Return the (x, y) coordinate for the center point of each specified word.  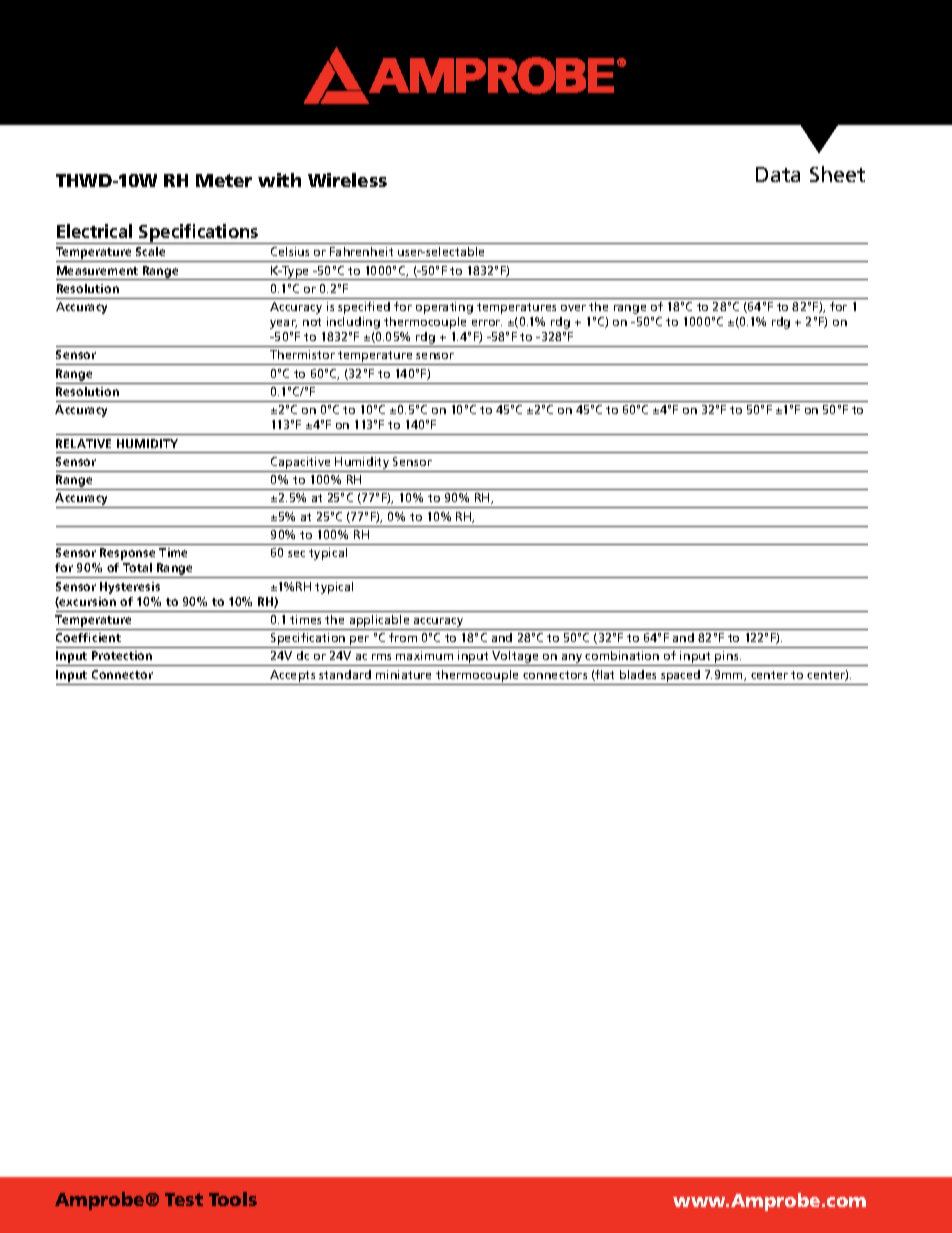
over (573, 308)
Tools (233, 1199)
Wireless (347, 180)
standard (345, 674)
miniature (403, 674)
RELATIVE (83, 443)
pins (727, 658)
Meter (224, 180)
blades (638, 674)
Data (778, 174)
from (403, 637)
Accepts (292, 676)
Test (184, 1199)
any (572, 660)
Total (137, 567)
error (487, 323)
